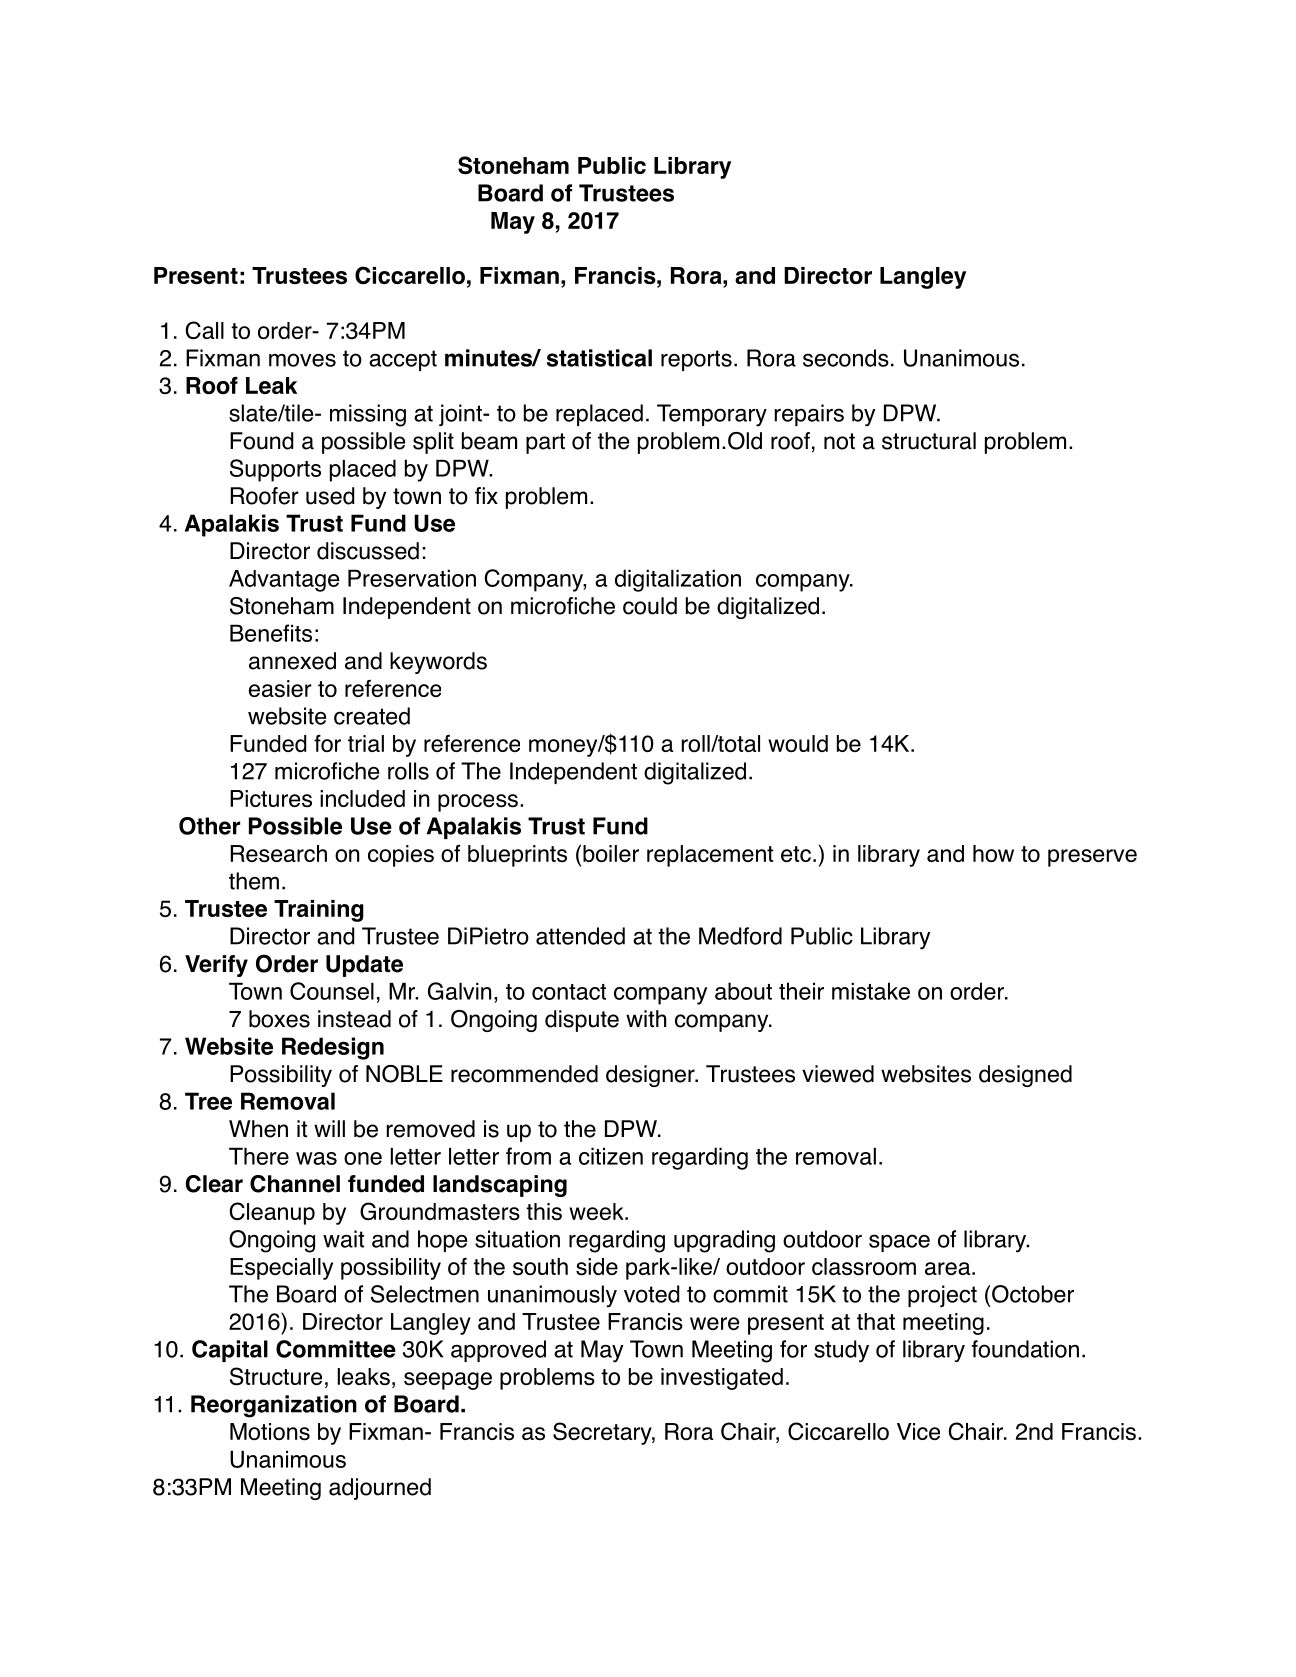  What do you see at coordinates (274, 1406) in the document?
I see `Reorganization` at bounding box center [274, 1406].
